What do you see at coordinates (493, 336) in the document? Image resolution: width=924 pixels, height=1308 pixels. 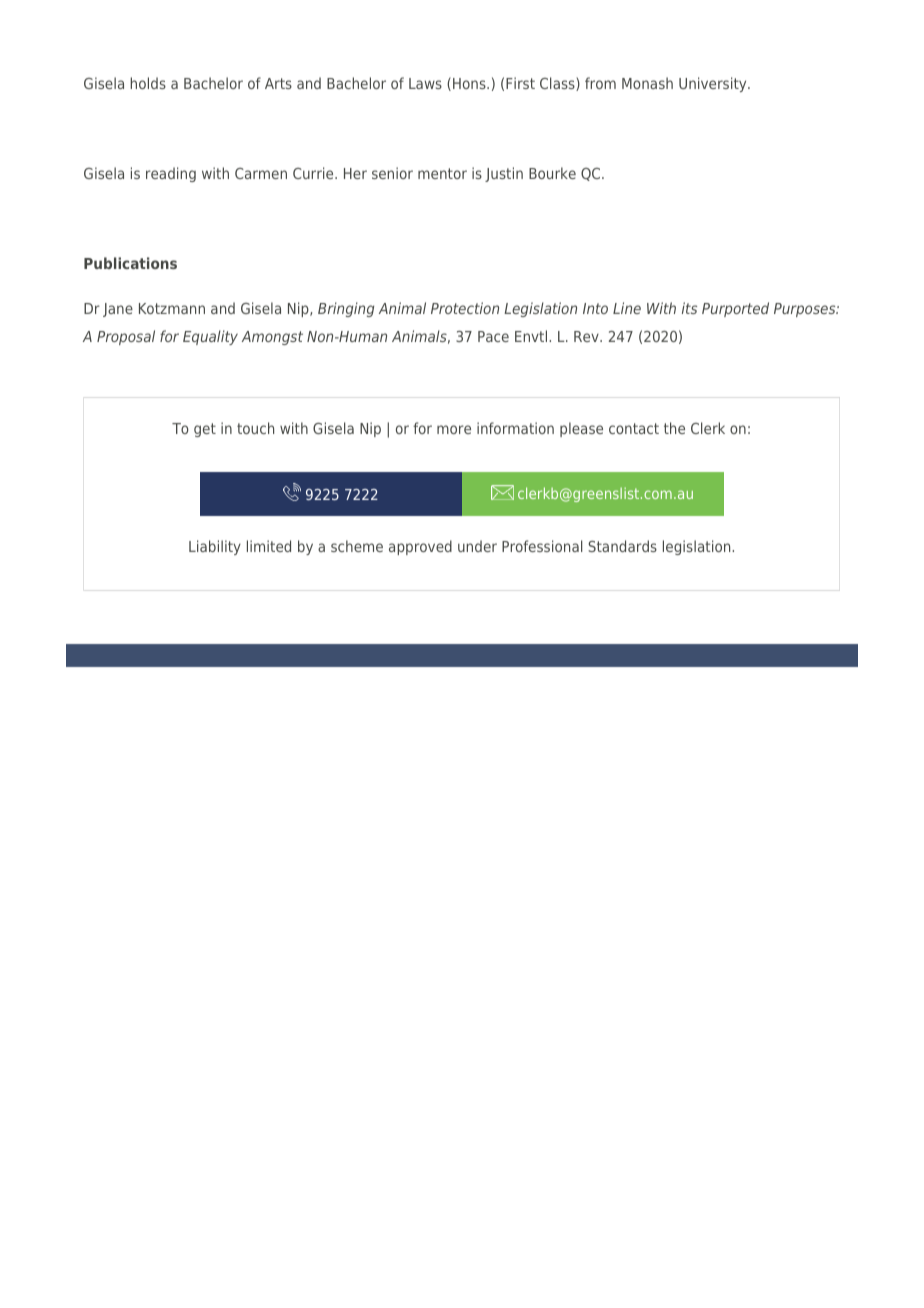 I see `Pace` at bounding box center [493, 336].
